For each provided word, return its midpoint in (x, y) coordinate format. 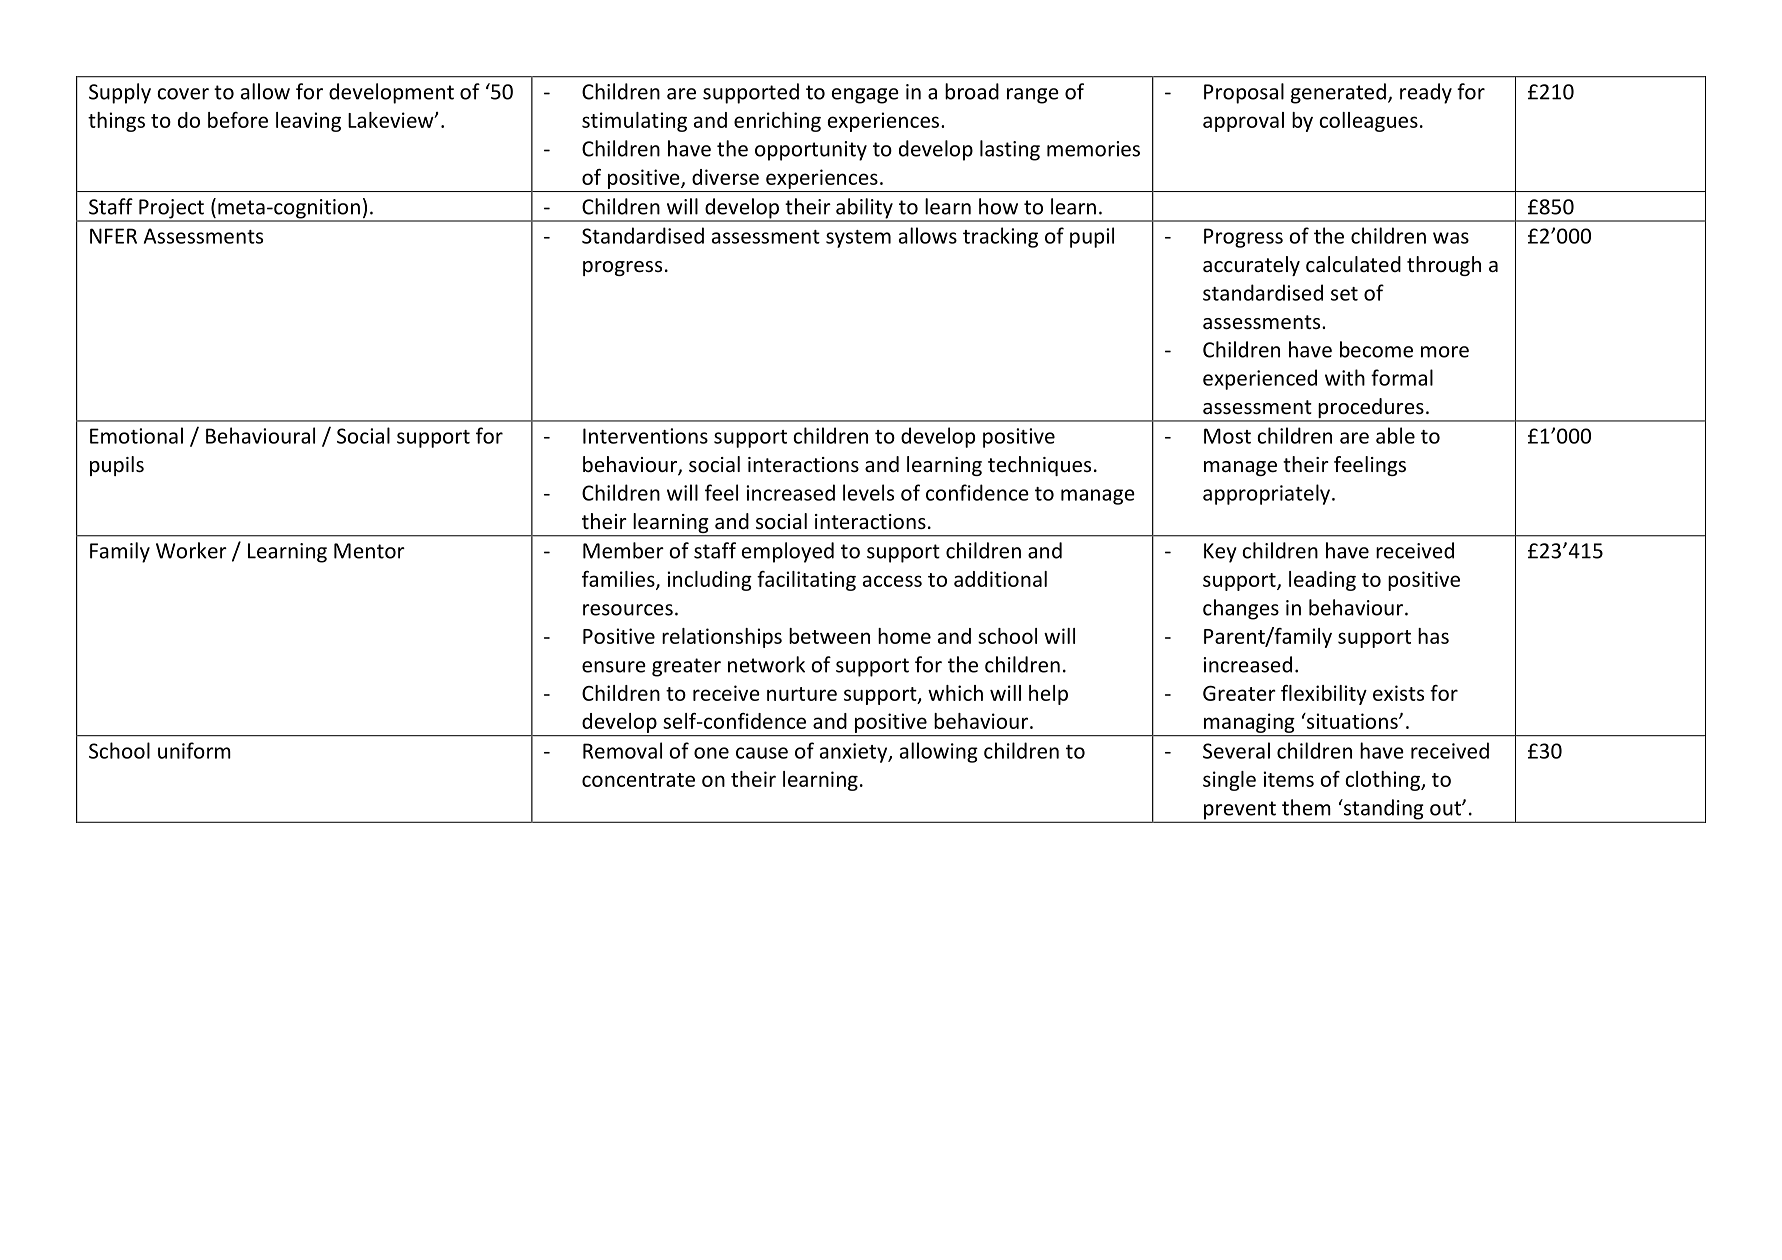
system (858, 239)
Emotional (136, 435)
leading (1322, 581)
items (1289, 779)
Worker (191, 550)
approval (1243, 122)
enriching (777, 122)
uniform (194, 750)
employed (788, 552)
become (1376, 349)
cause (762, 753)
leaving (308, 122)
